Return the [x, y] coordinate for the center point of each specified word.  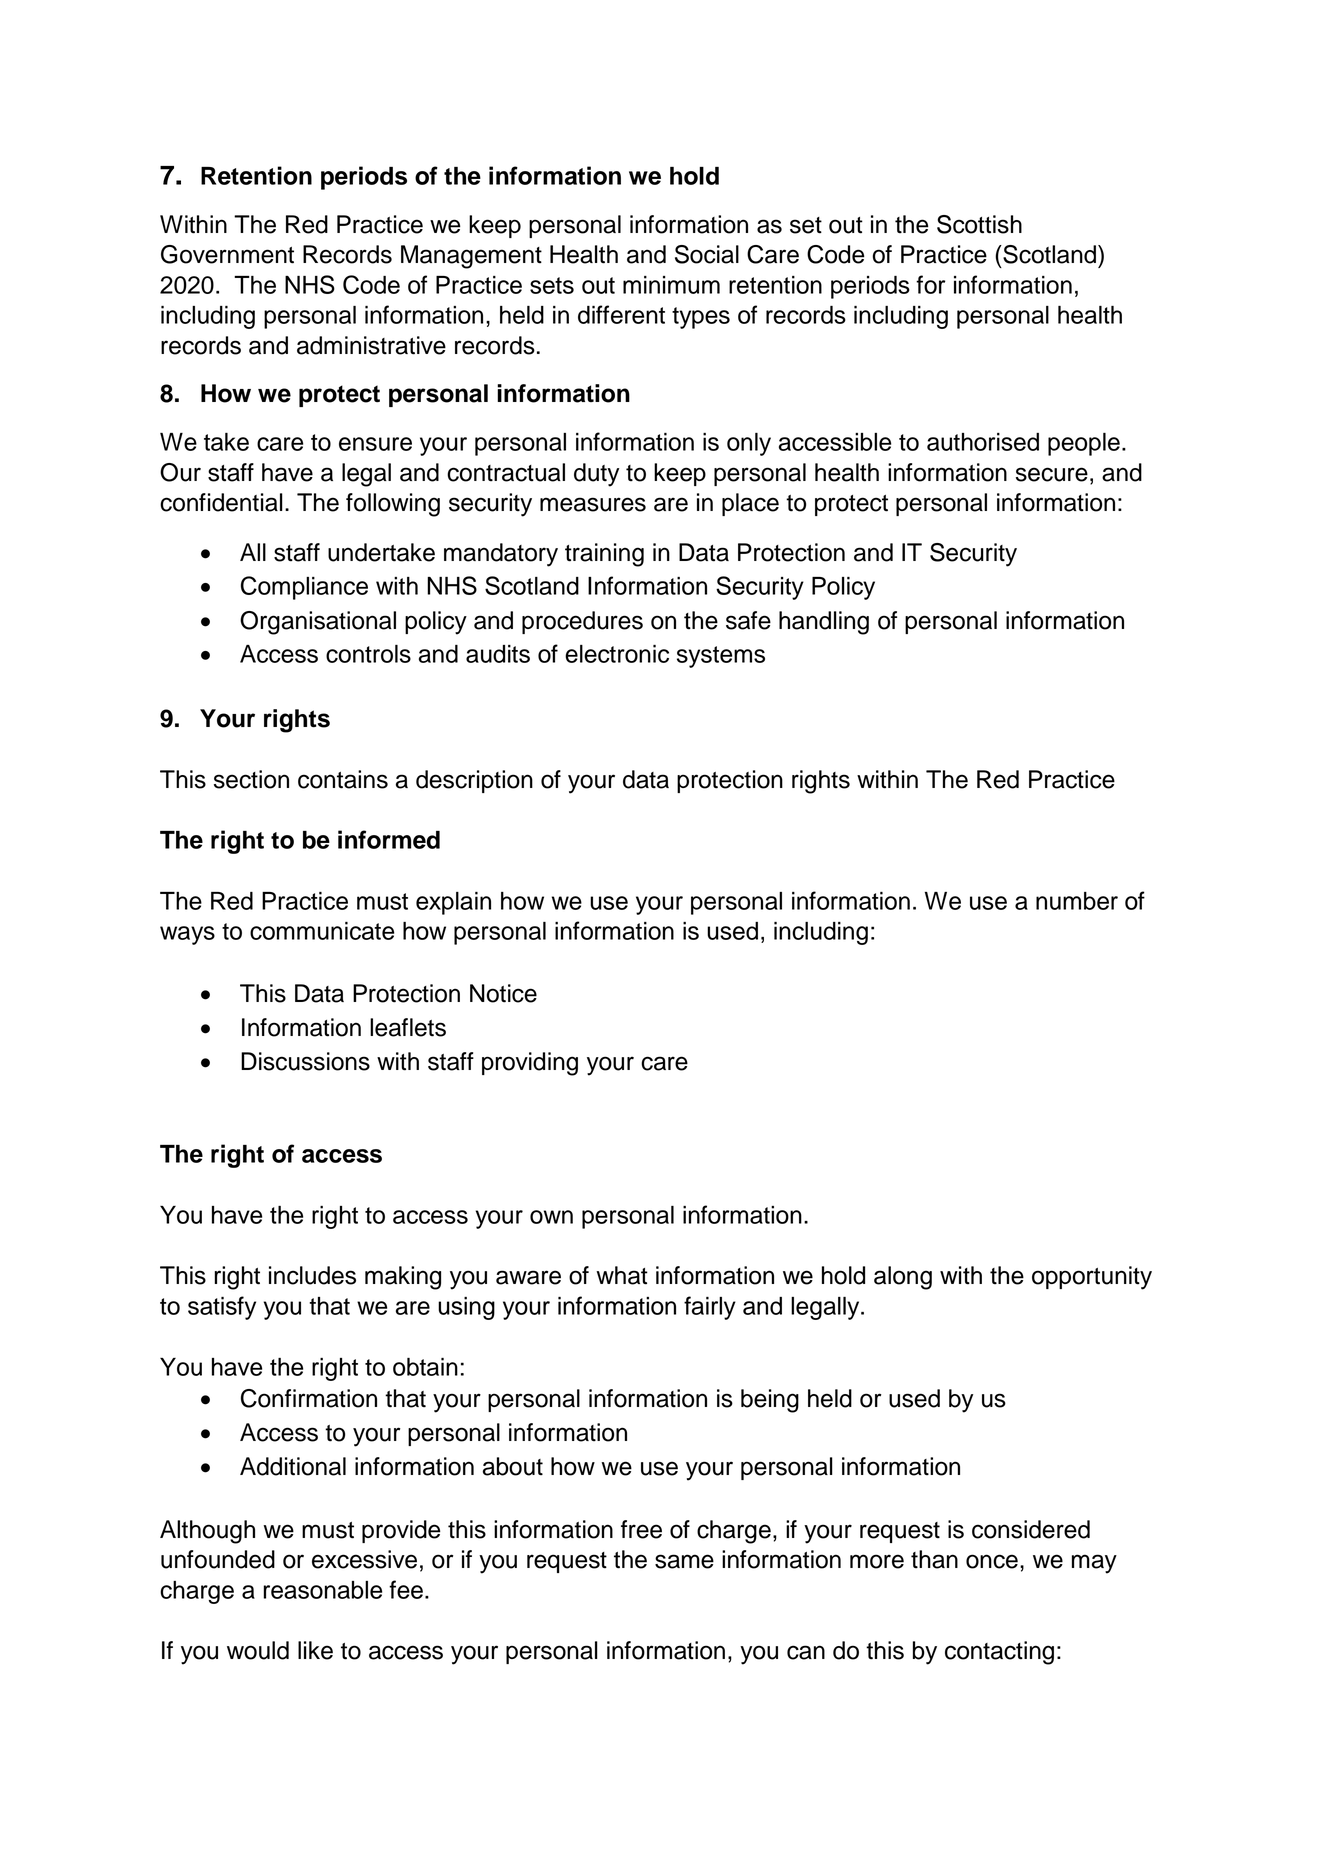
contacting [999, 1653]
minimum [671, 285]
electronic [617, 654]
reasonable [322, 1590]
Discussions [305, 1061]
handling [824, 623]
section [251, 779]
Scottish [979, 224]
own [551, 1217]
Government [227, 254]
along [903, 1278]
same [684, 1561]
